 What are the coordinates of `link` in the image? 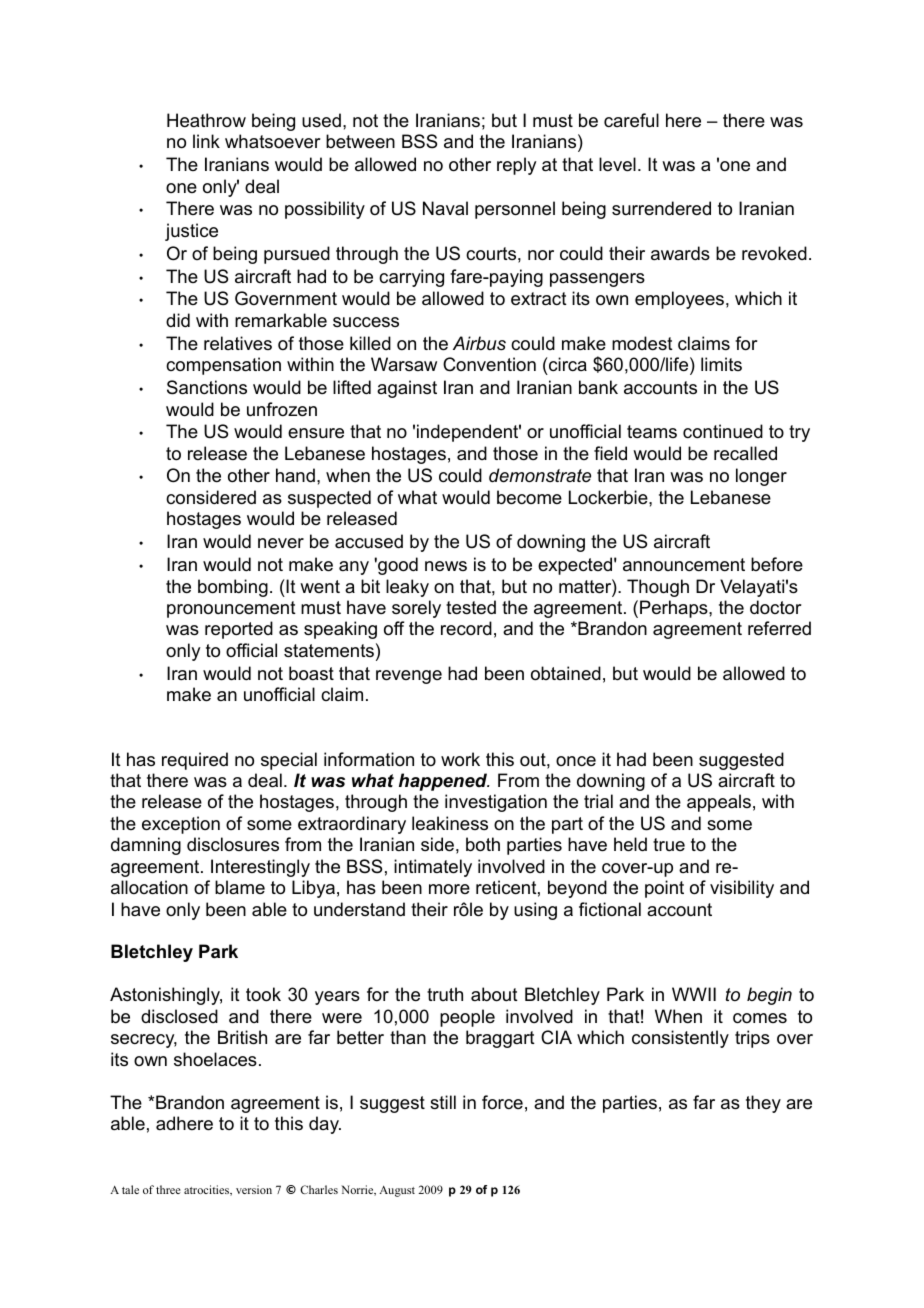 It's located at (206, 141).
